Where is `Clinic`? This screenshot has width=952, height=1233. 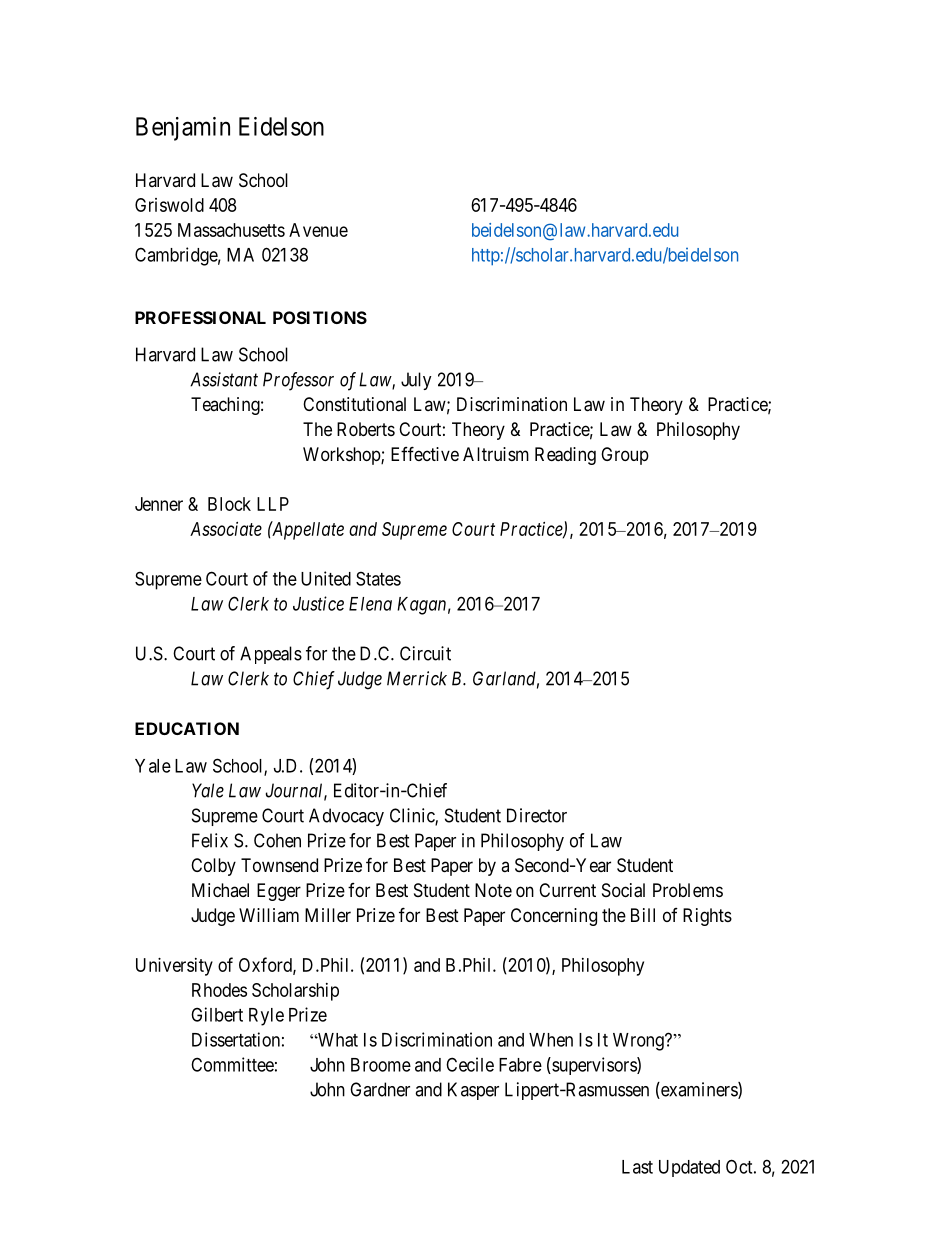 Clinic is located at coordinates (413, 816).
